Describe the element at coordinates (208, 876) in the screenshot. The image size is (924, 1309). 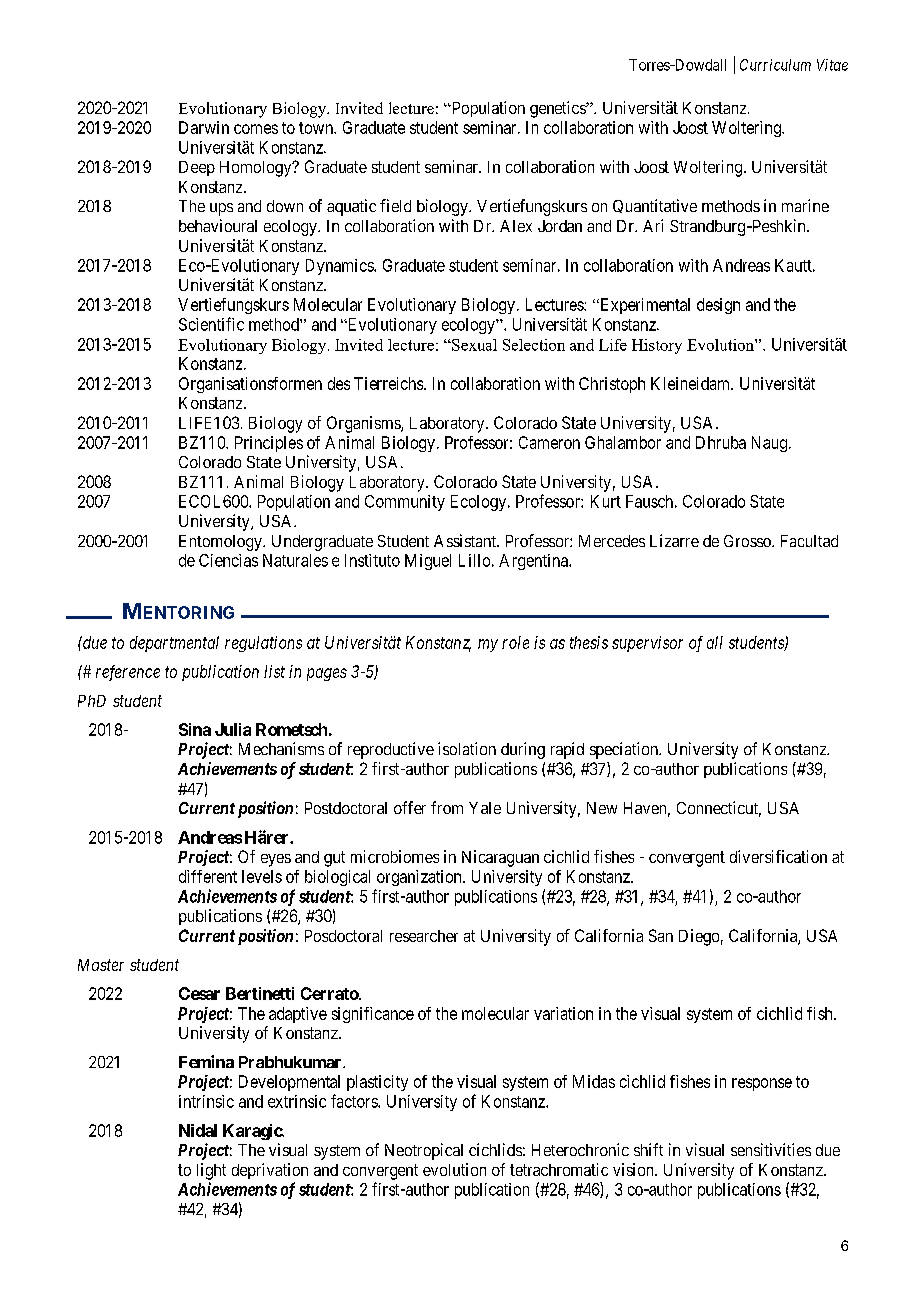
I see `different` at that location.
